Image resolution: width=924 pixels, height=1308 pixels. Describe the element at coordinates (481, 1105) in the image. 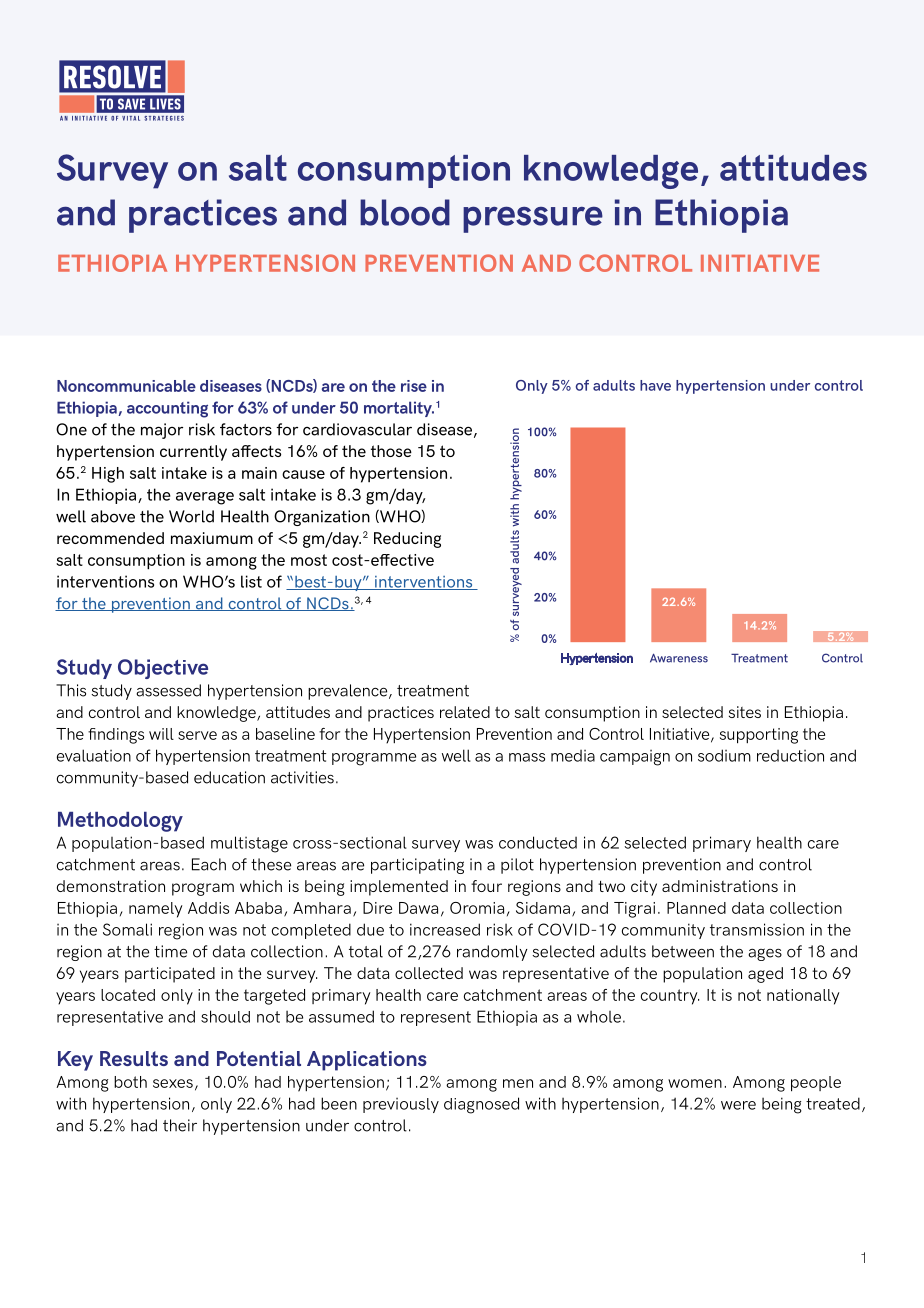

I see `diagnosed` at that location.
